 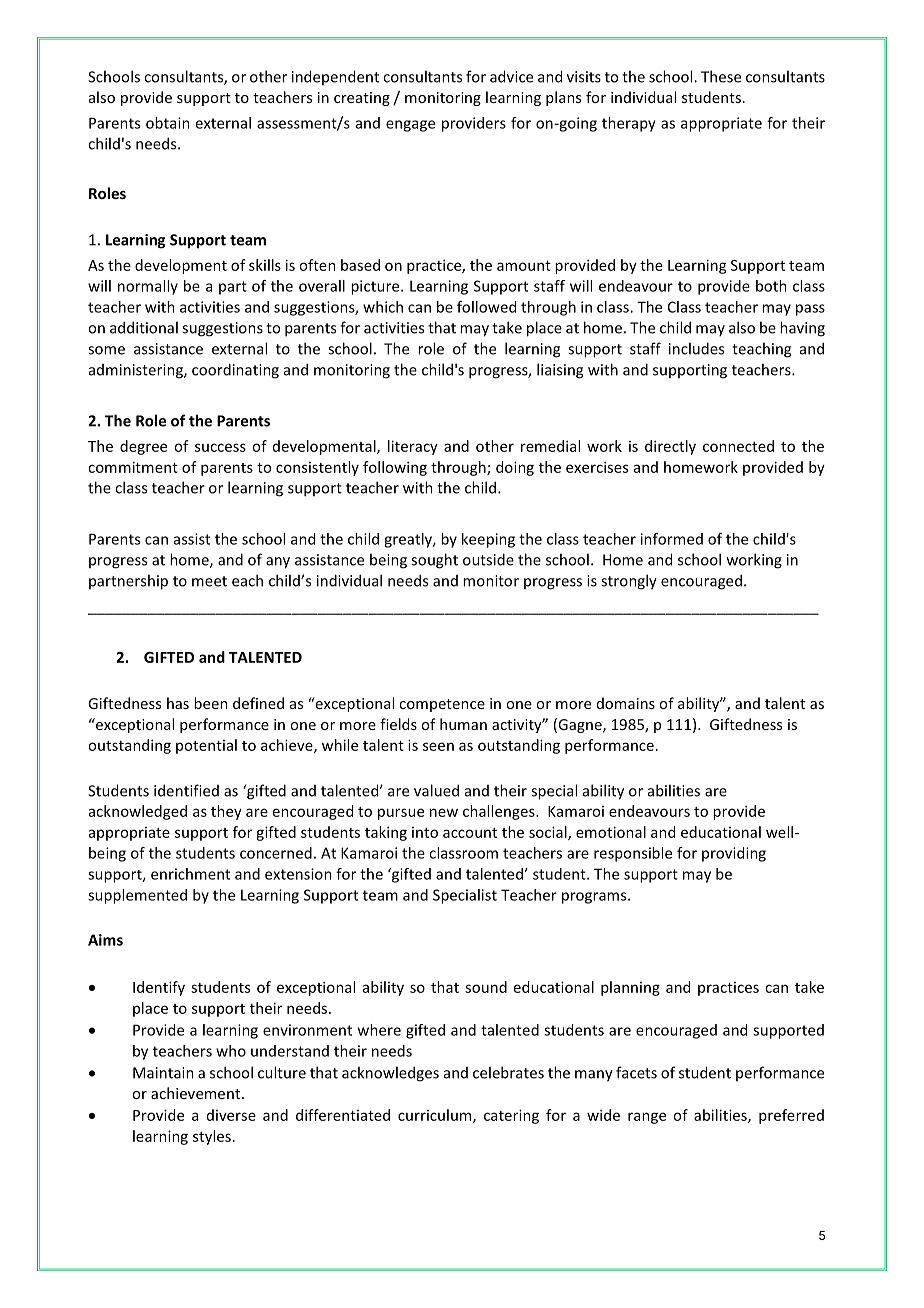 What do you see at coordinates (168, 123) in the screenshot?
I see `obtain` at bounding box center [168, 123].
